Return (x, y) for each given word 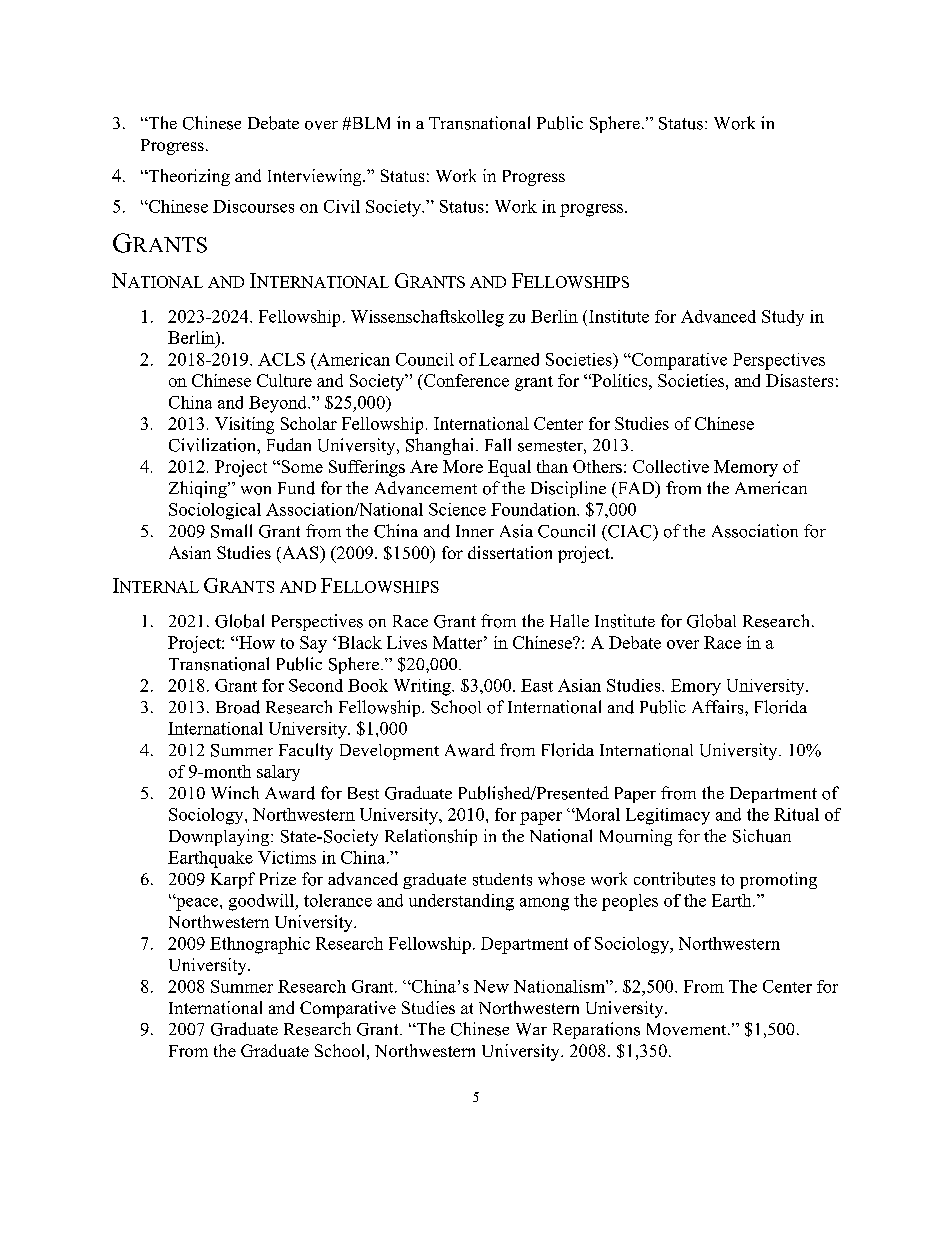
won (256, 490)
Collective (671, 466)
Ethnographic (260, 945)
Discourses (253, 206)
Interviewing (316, 177)
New (491, 986)
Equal (509, 468)
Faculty (306, 751)
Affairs (719, 707)
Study (783, 318)
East (537, 685)
